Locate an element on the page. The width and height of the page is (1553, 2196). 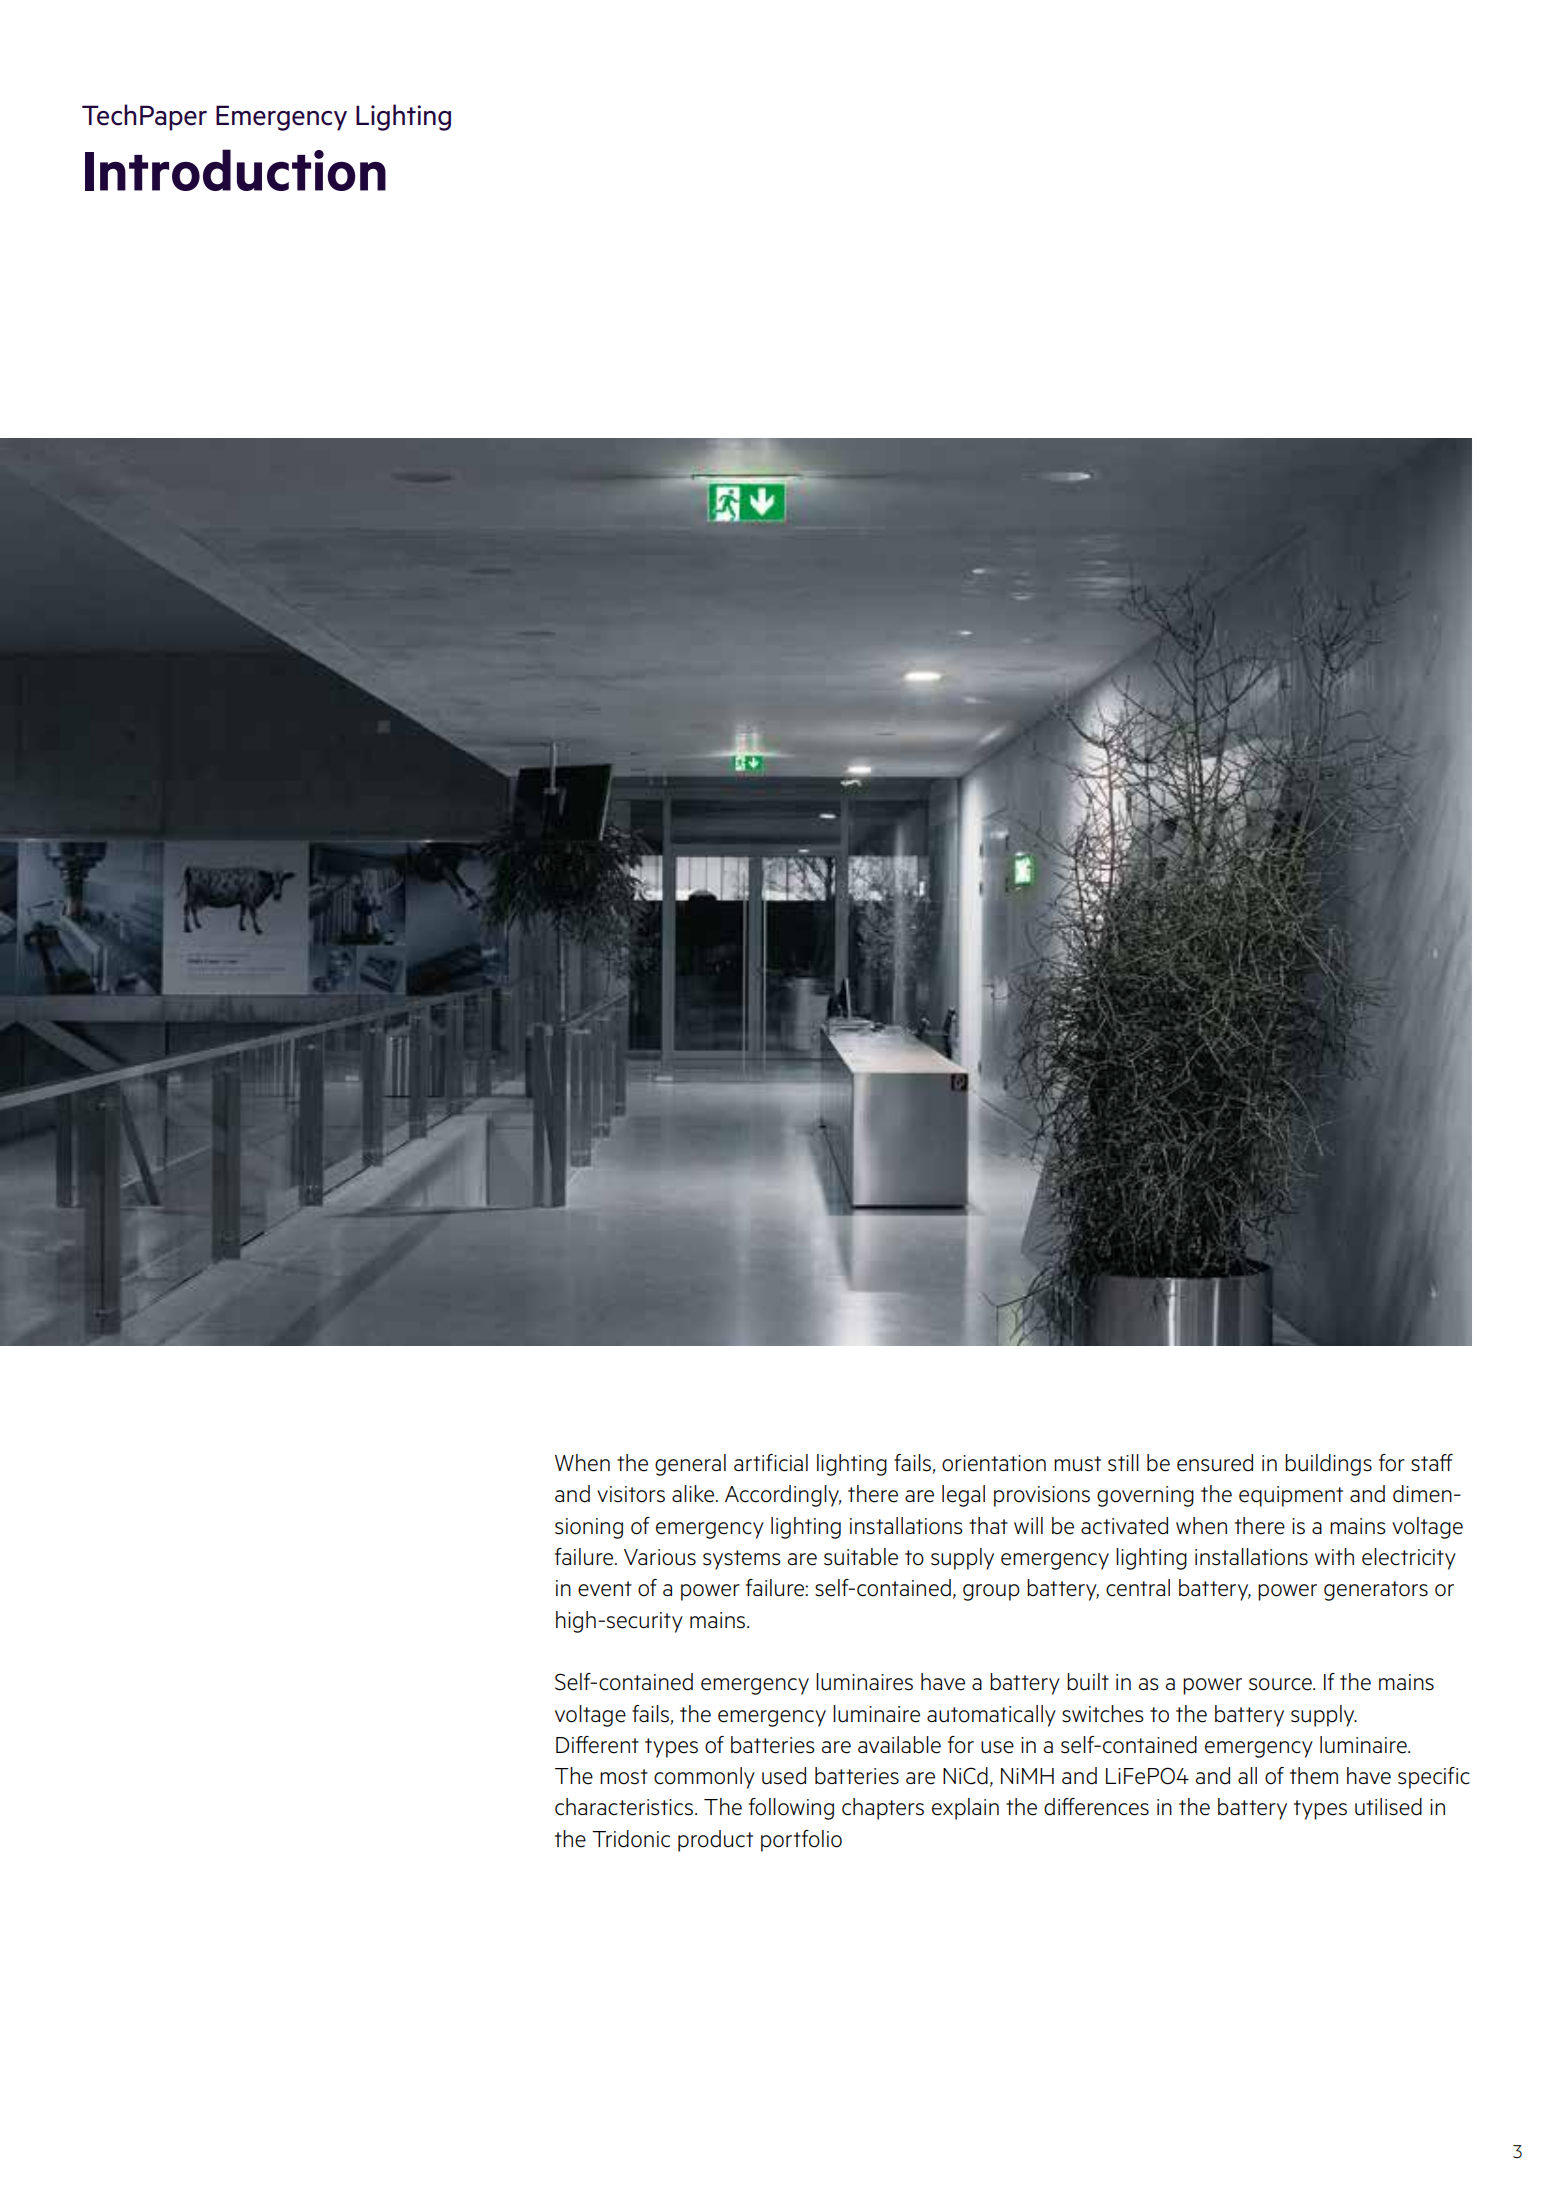
orientation is located at coordinates (994, 1463).
